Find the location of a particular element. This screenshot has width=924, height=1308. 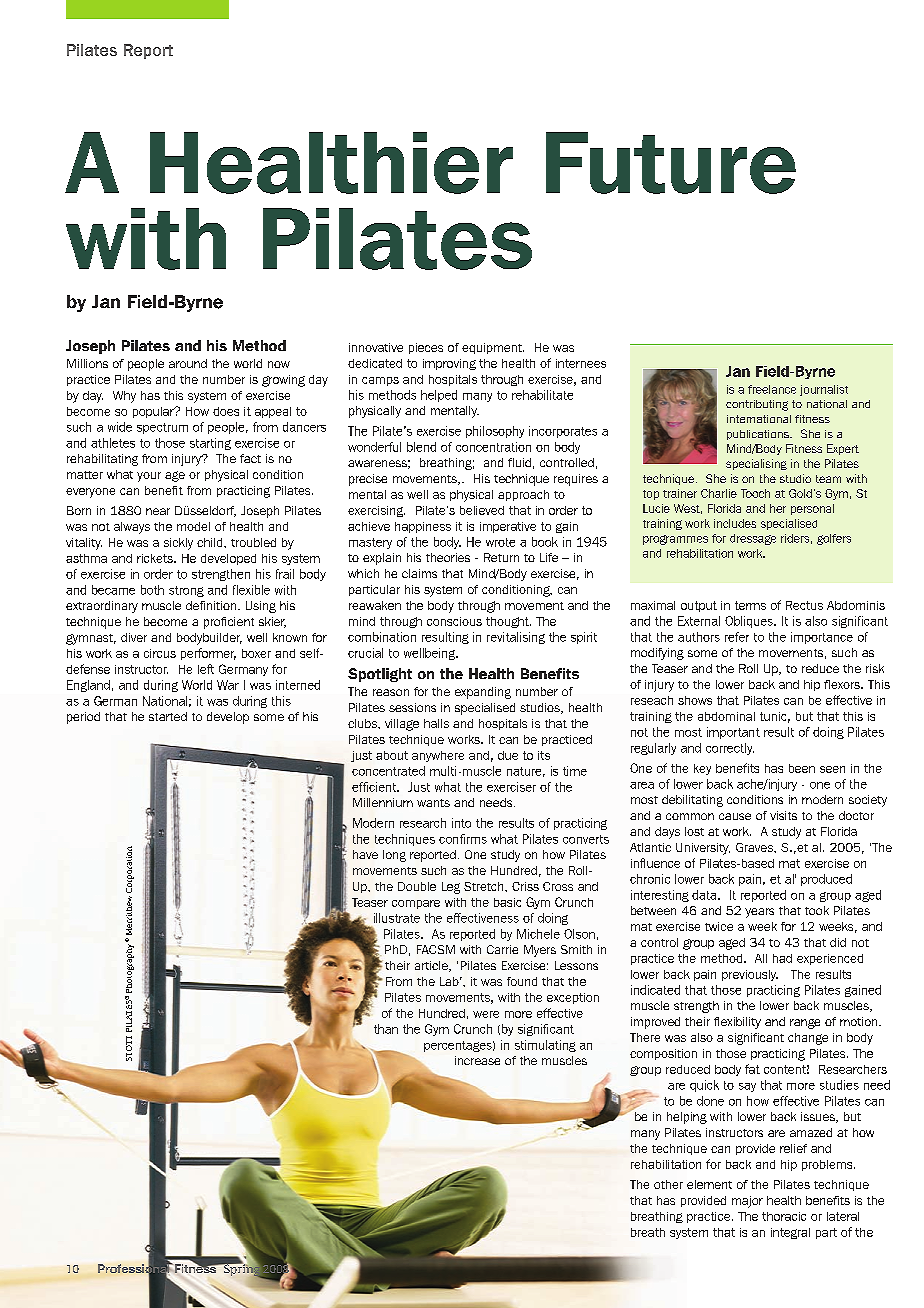

than is located at coordinates (386, 1029).
